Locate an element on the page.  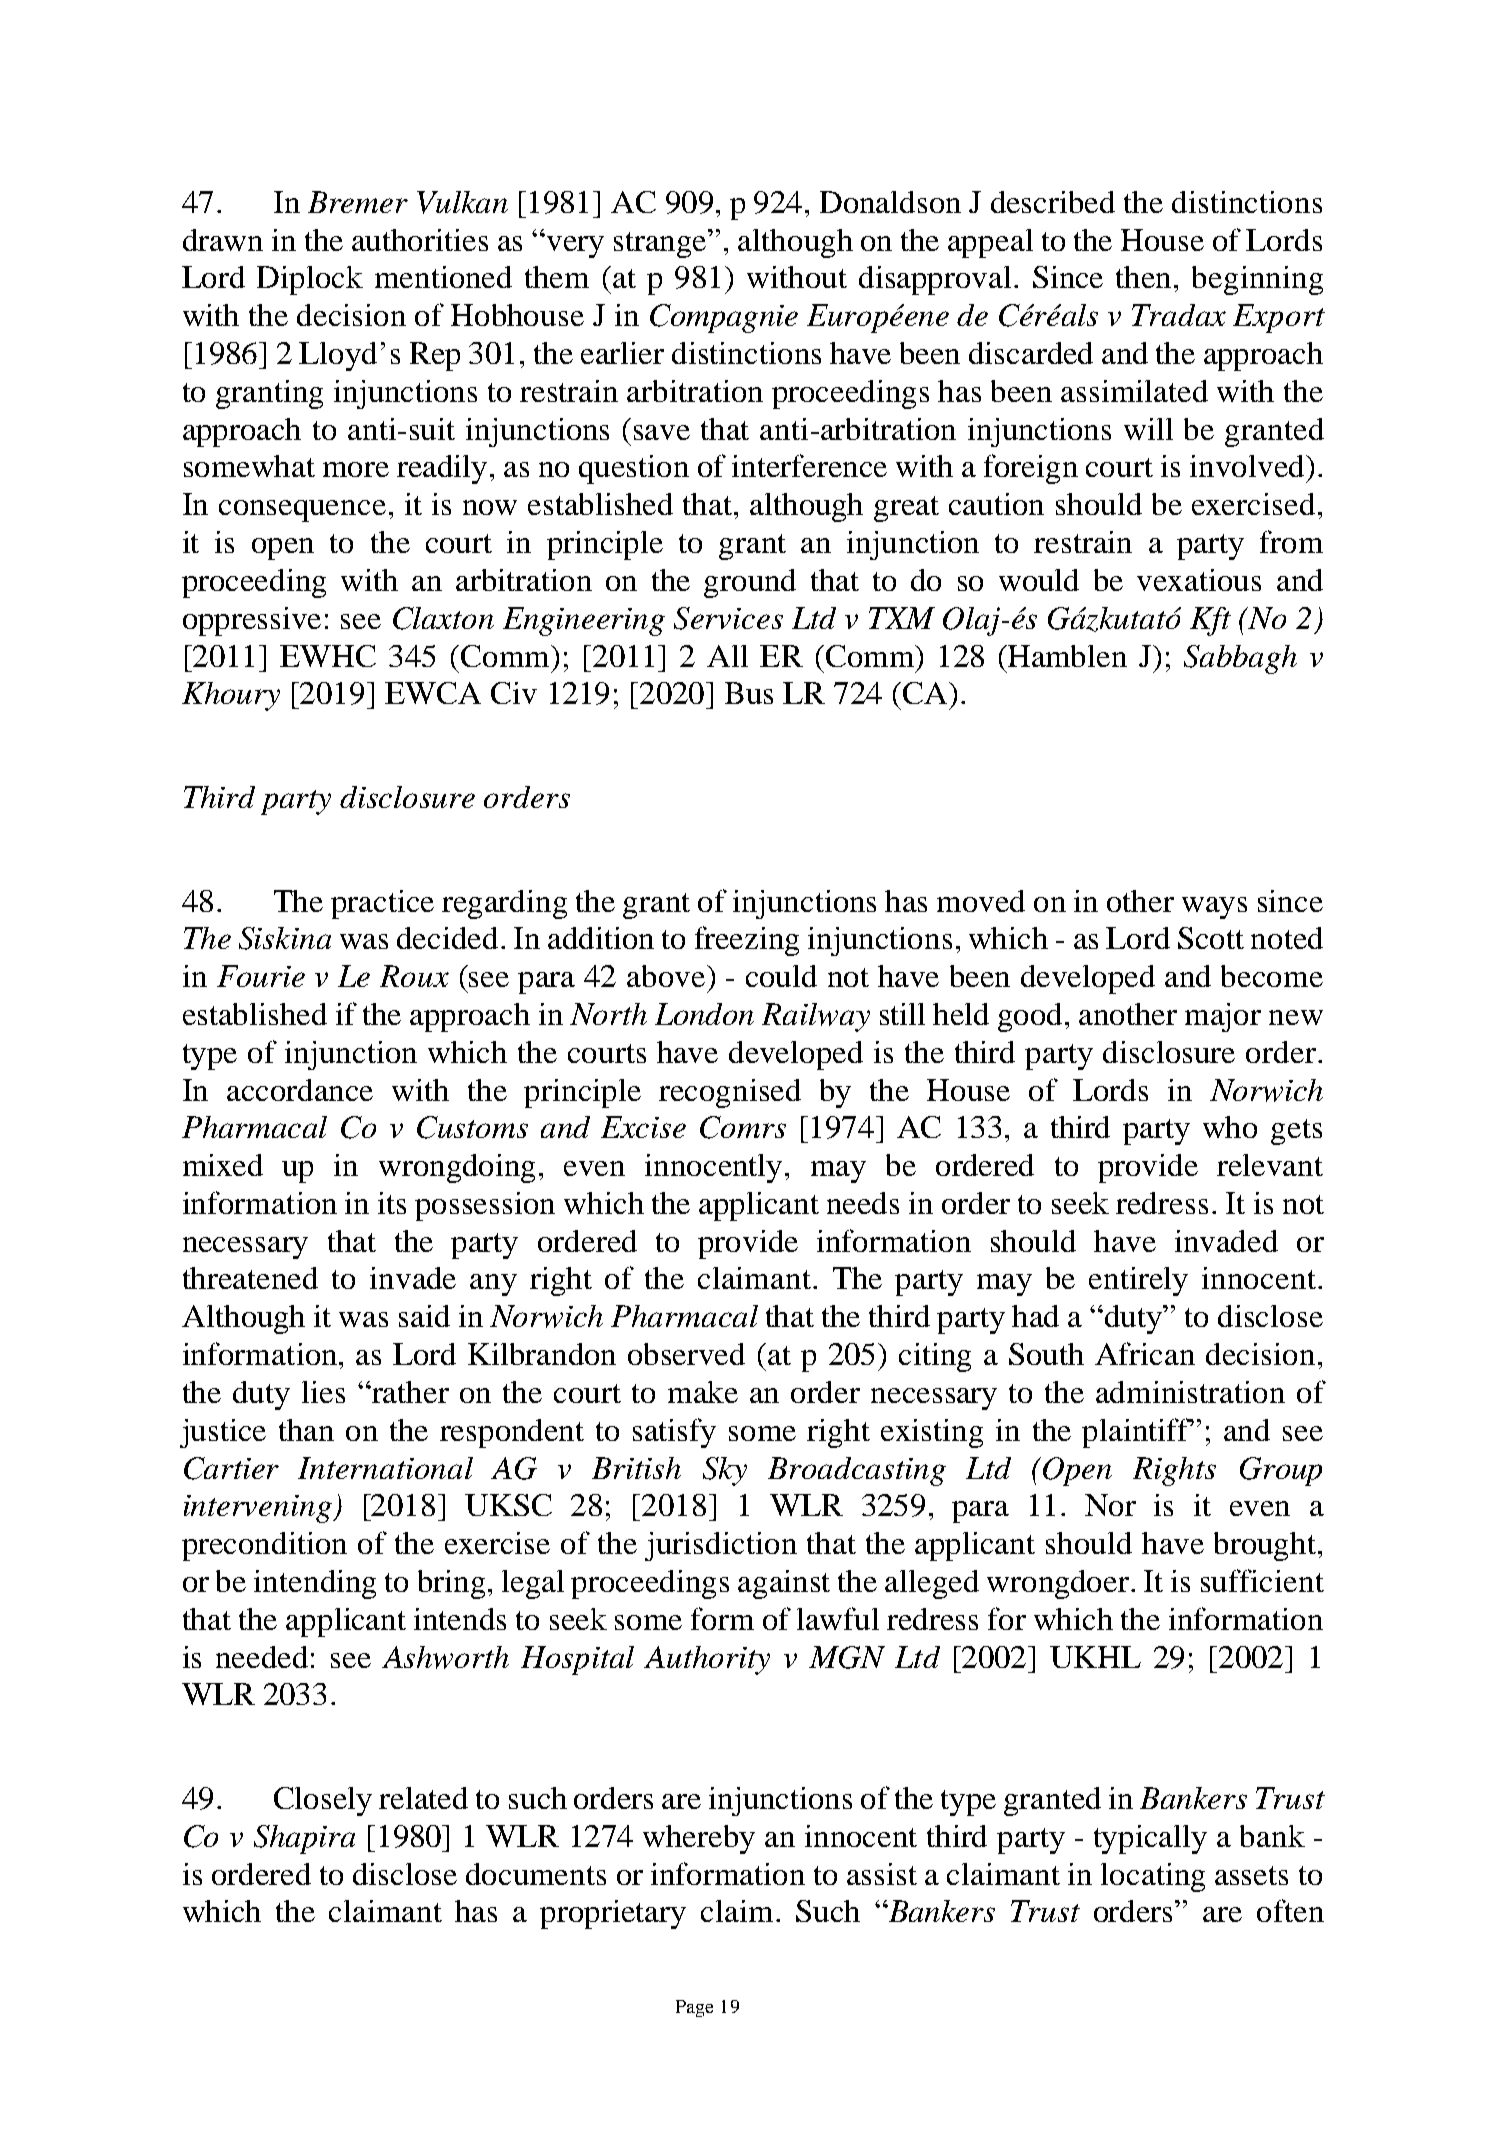
then is located at coordinates (1145, 277).
